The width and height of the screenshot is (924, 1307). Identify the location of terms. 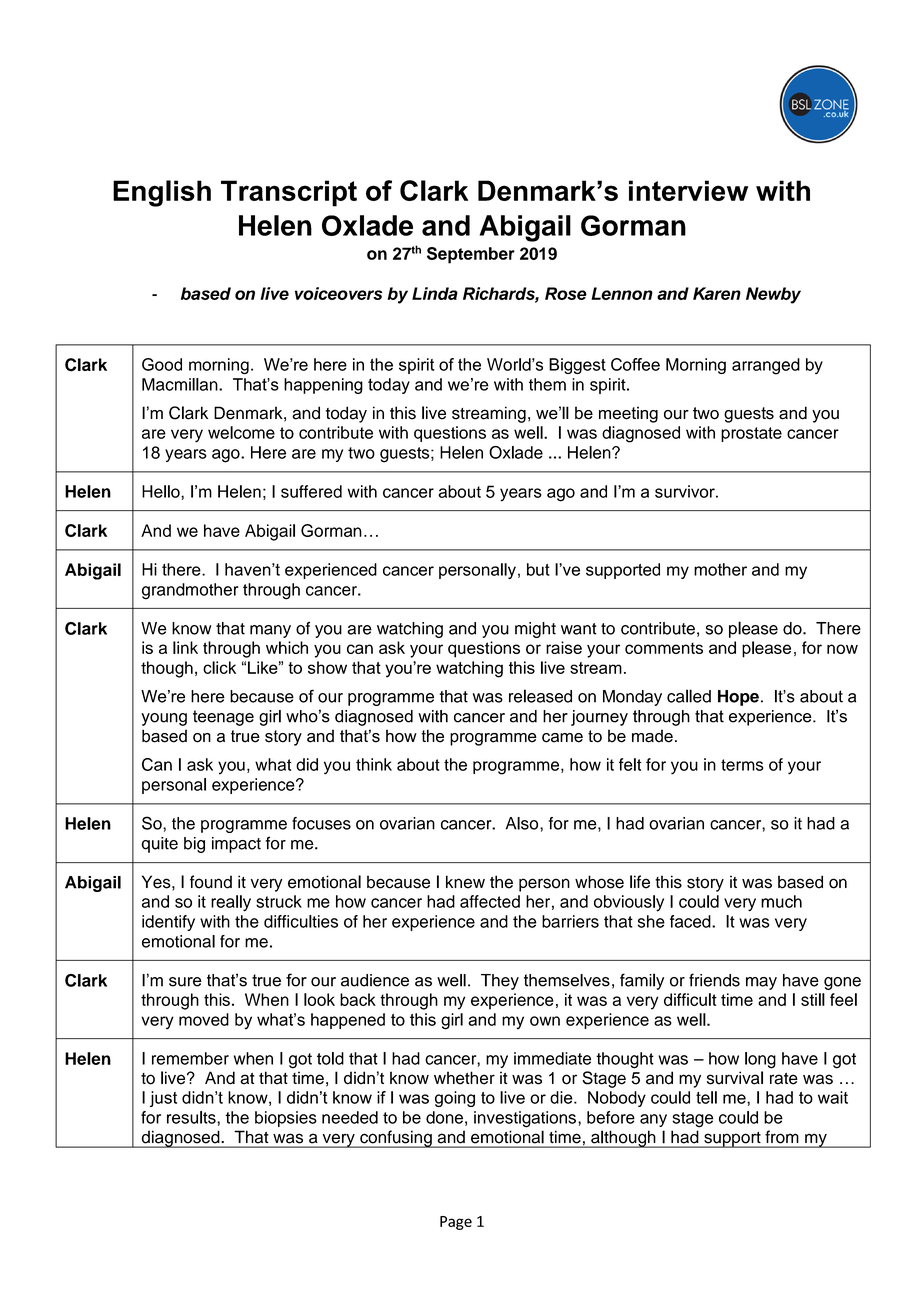
(742, 765).
